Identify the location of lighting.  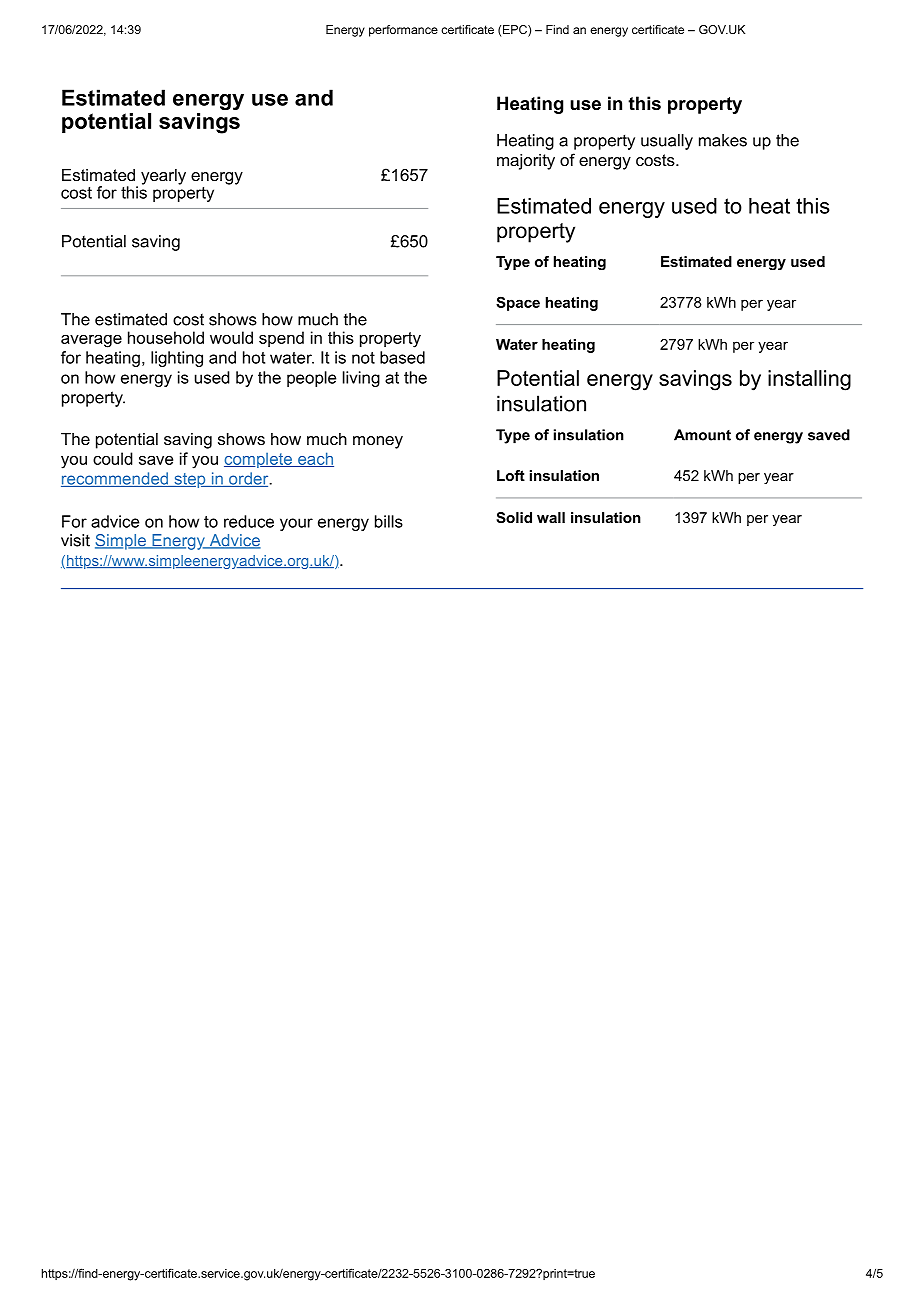
(177, 359).
